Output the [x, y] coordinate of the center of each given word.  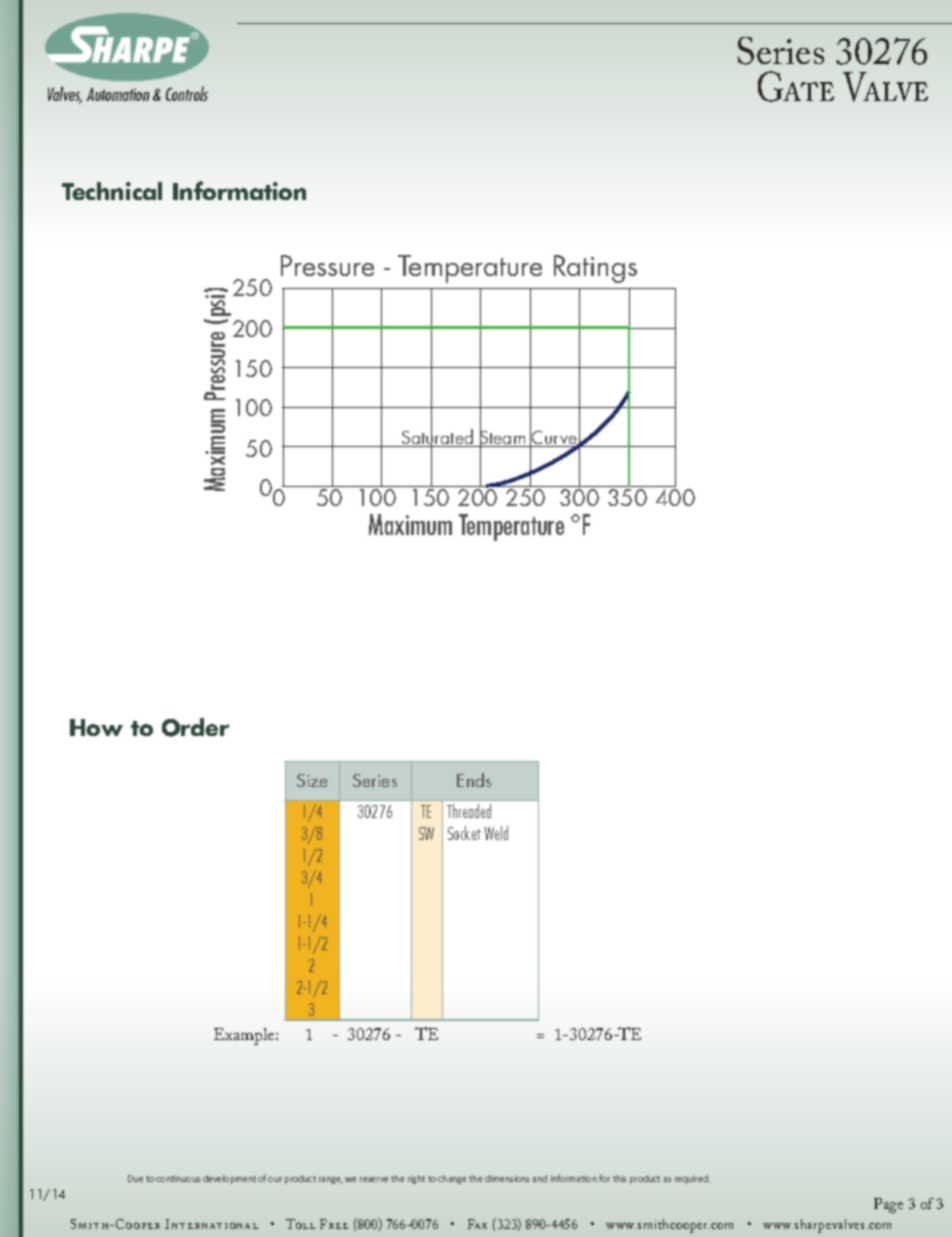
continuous [178, 1178]
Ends [474, 780]
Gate [796, 86]
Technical [112, 191]
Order [195, 727]
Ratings [595, 269]
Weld [496, 833]
